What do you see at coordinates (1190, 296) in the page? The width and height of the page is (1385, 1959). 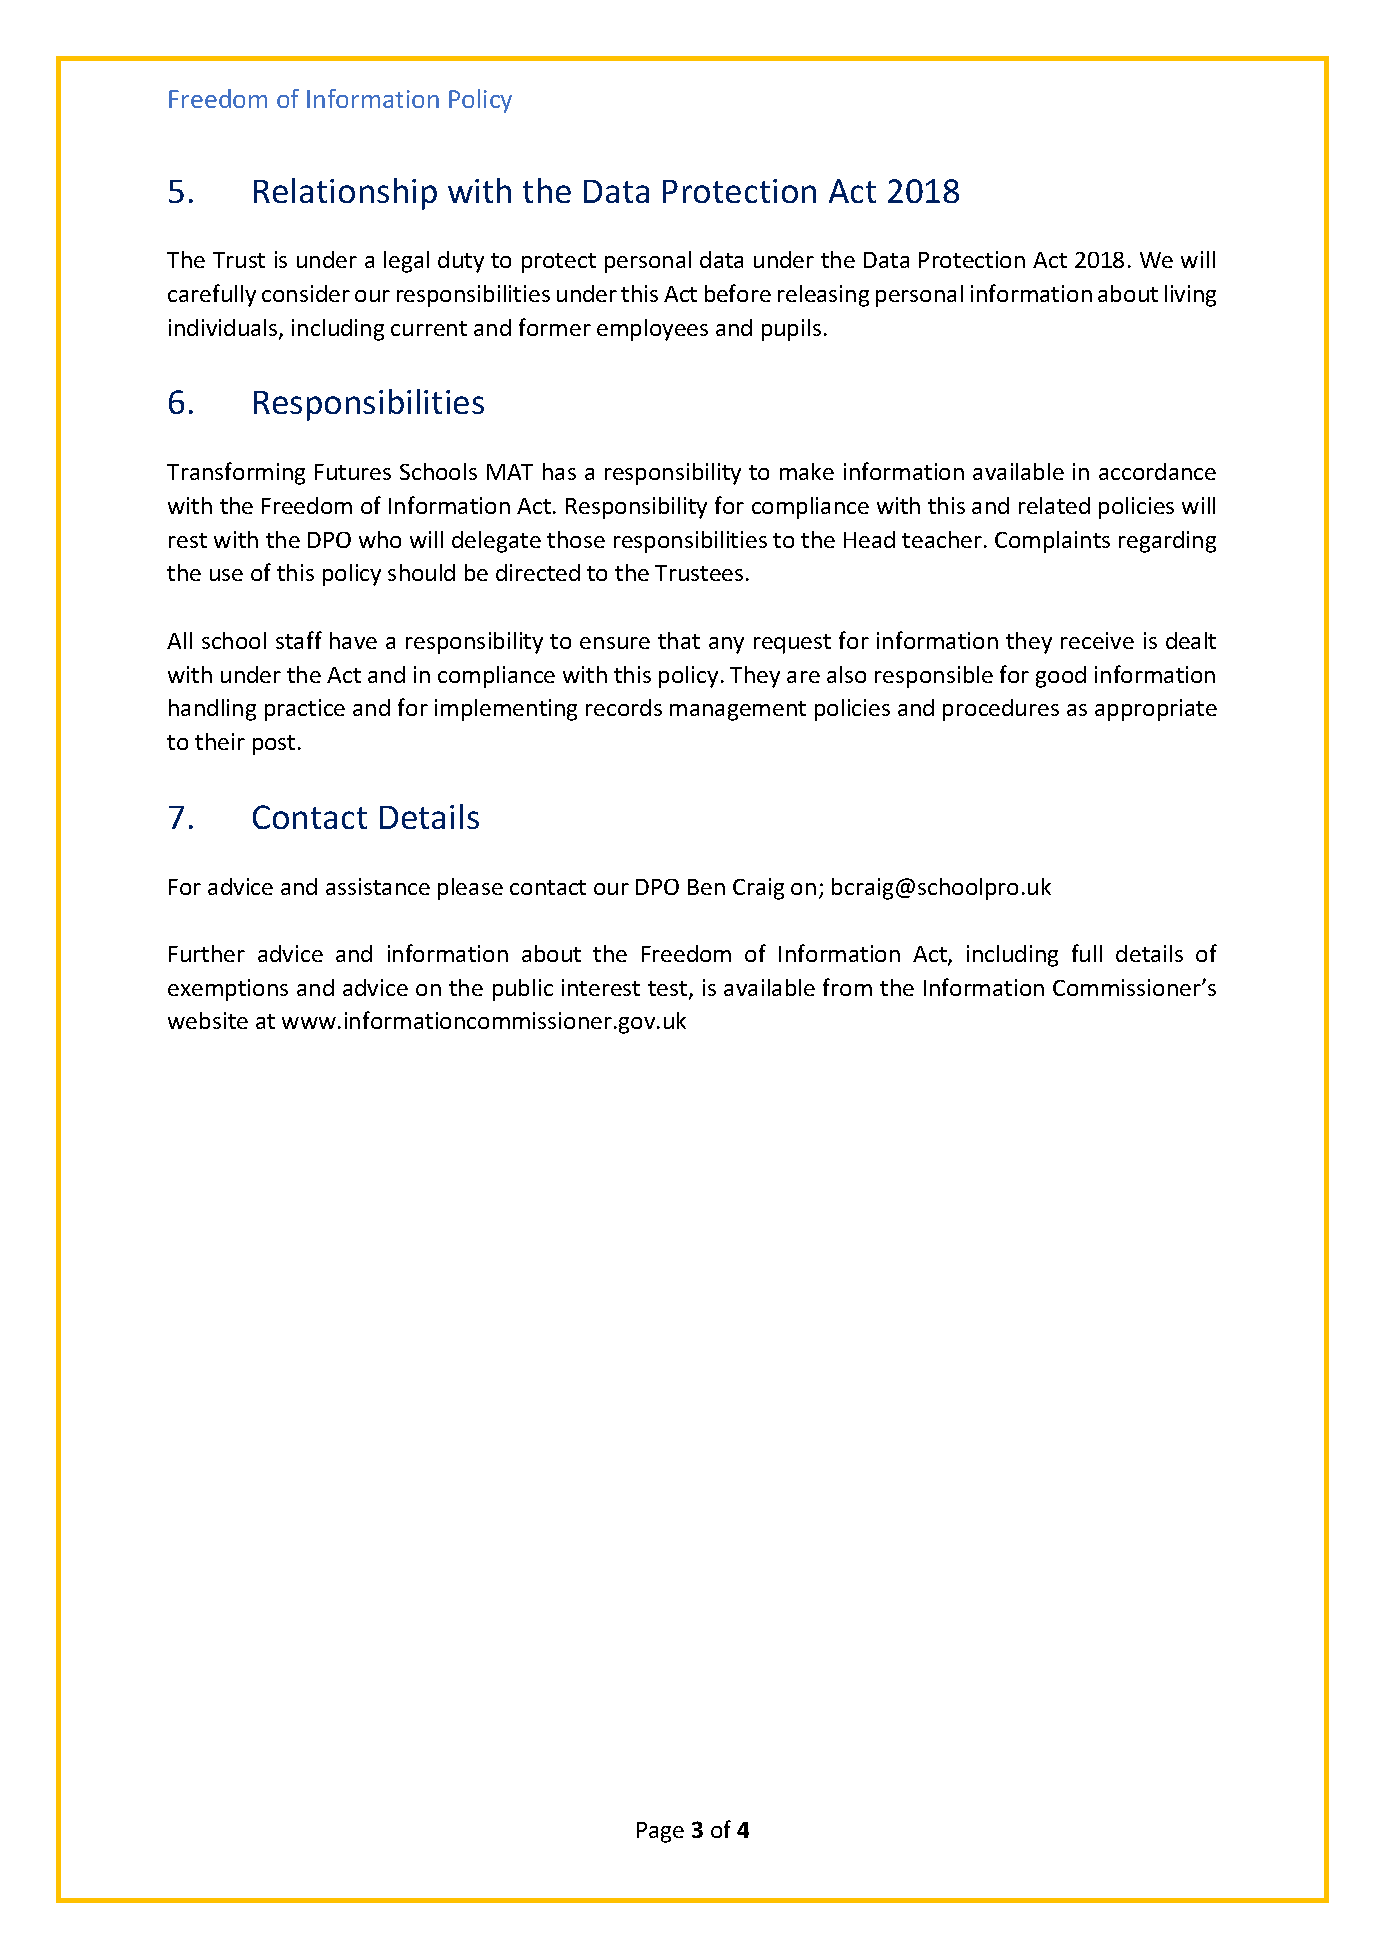 I see `living` at bounding box center [1190, 296].
